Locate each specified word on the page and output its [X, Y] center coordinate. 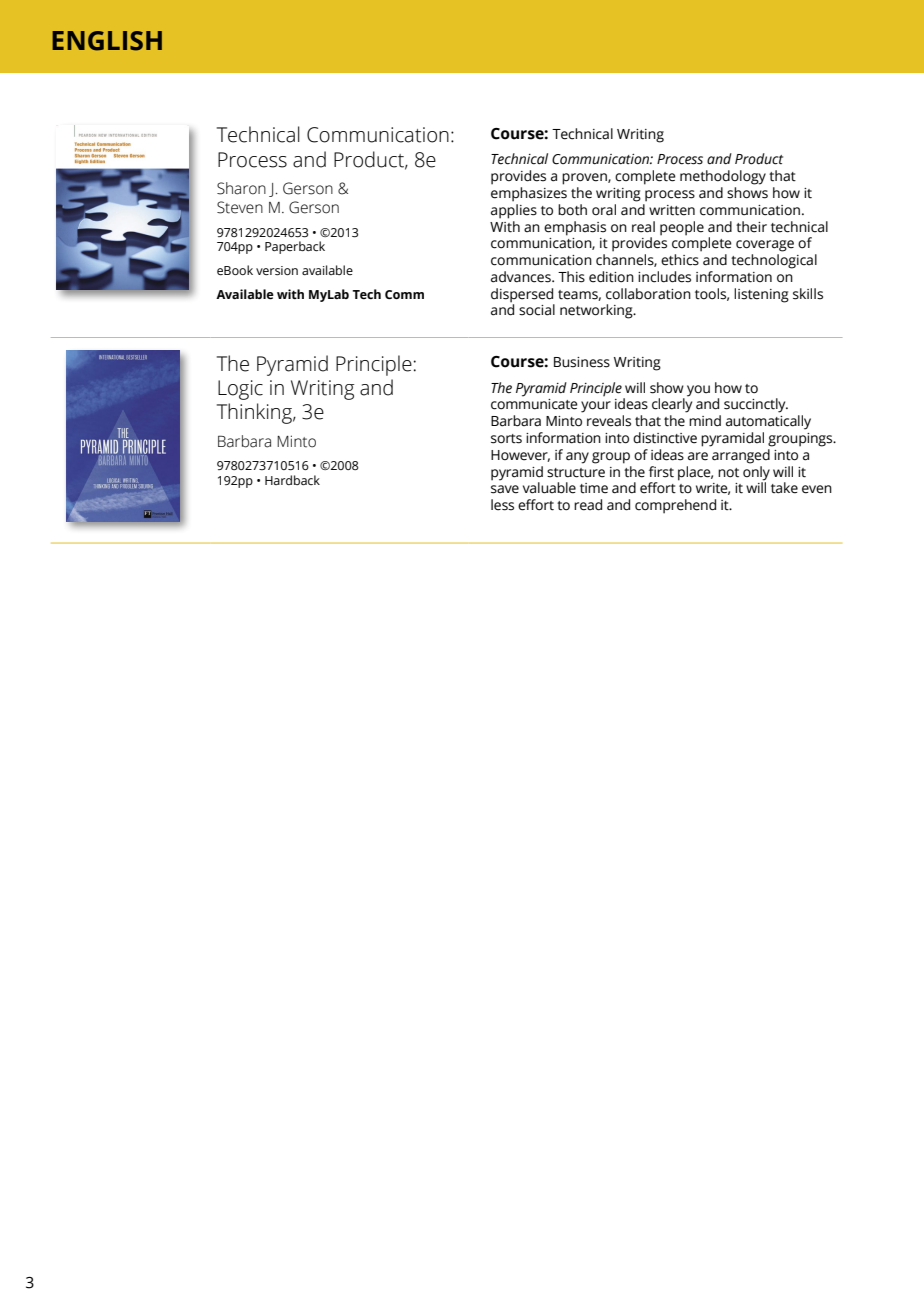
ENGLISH [107, 41]
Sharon [241, 188]
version [277, 271]
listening [761, 295]
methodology [723, 177]
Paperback [295, 247]
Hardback [292, 480]
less [502, 505]
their [751, 227]
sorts [506, 439]
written [672, 210]
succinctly [756, 405]
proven [585, 179]
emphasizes [529, 194]
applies [514, 211]
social [537, 310]
